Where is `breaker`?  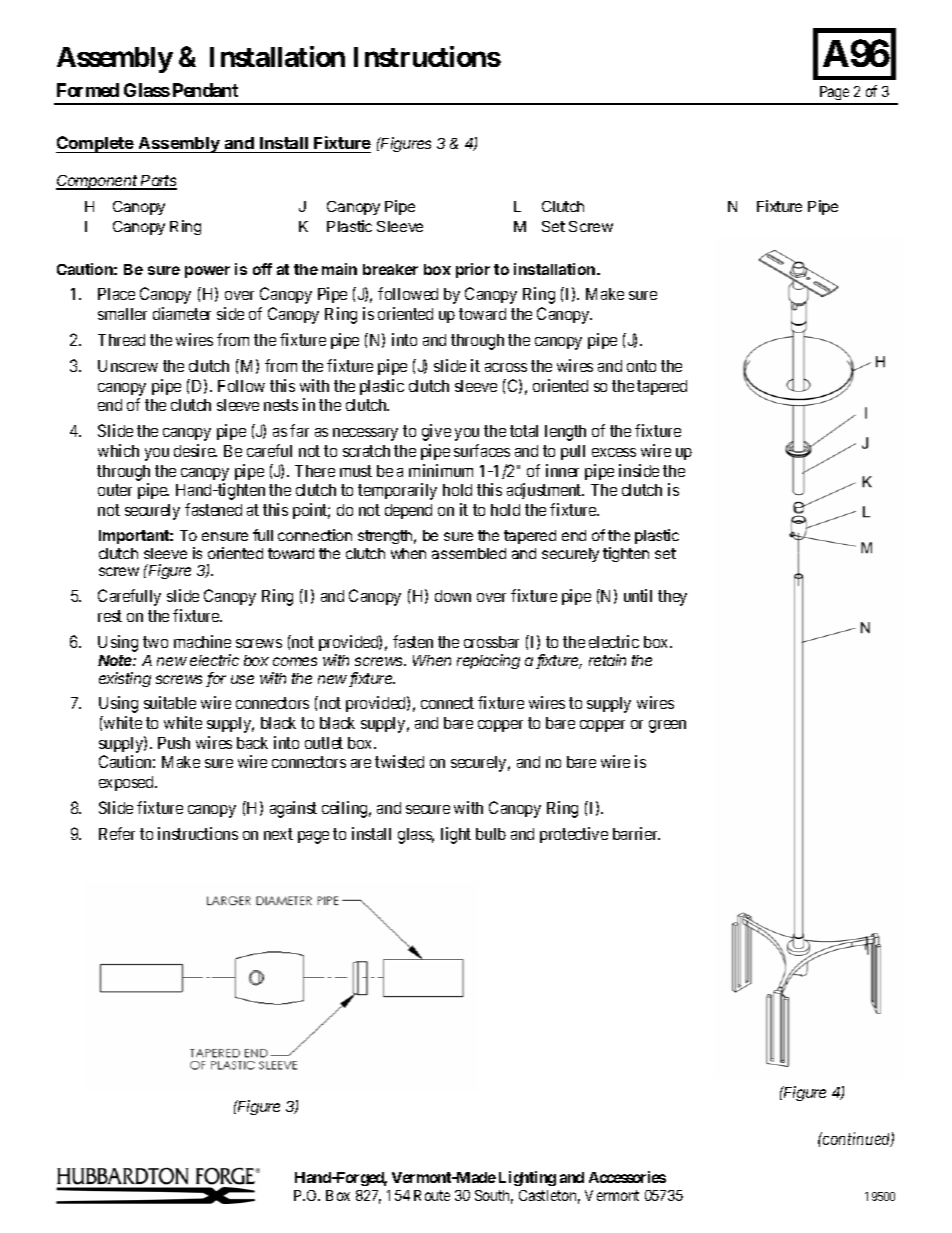
breaker is located at coordinates (390, 269).
